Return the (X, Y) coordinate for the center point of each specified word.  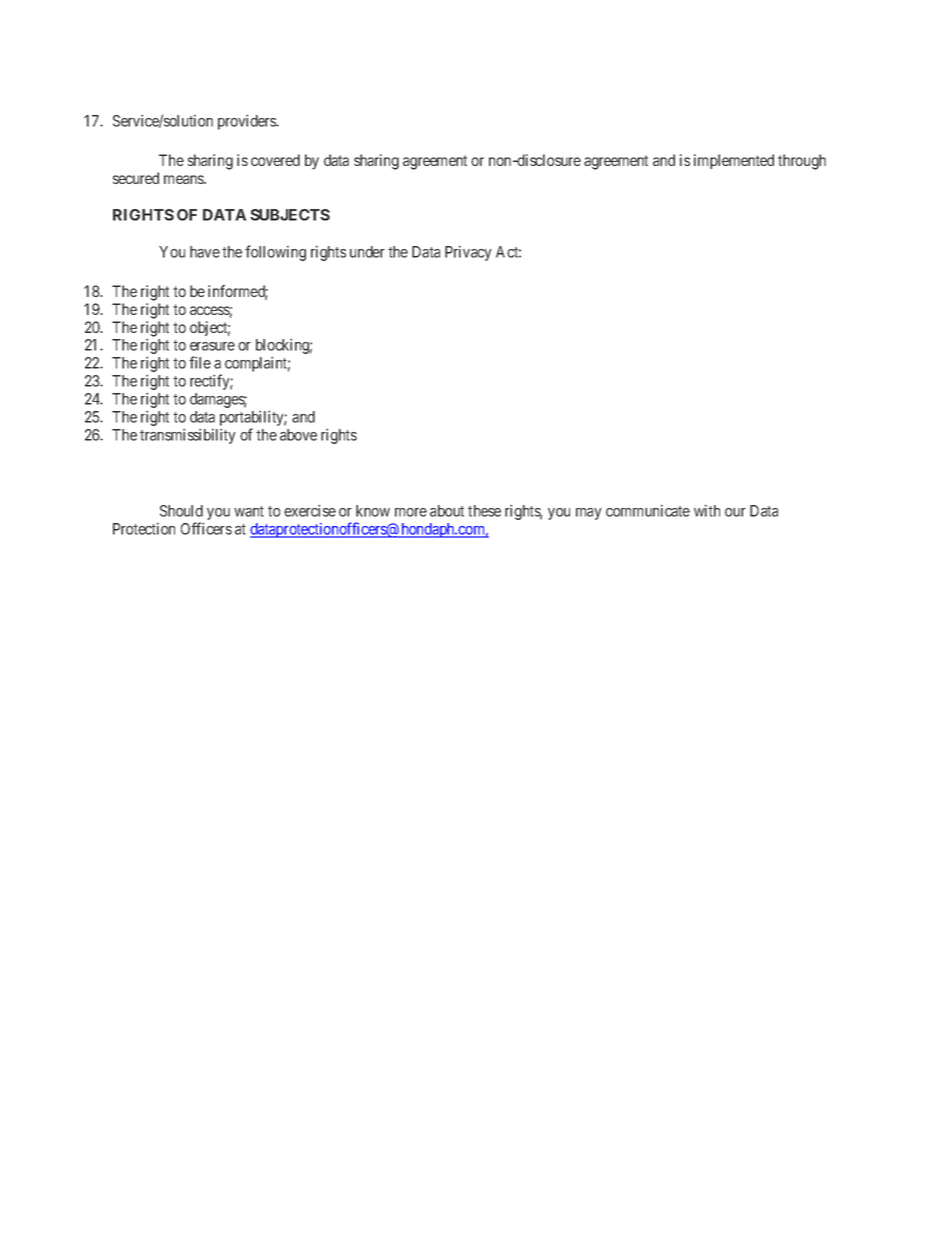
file (200, 362)
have (205, 252)
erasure (212, 346)
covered (275, 160)
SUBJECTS (290, 215)
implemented (734, 161)
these (484, 511)
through (802, 162)
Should (181, 511)
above (298, 435)
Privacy (468, 253)
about (447, 511)
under (367, 252)
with (707, 511)
